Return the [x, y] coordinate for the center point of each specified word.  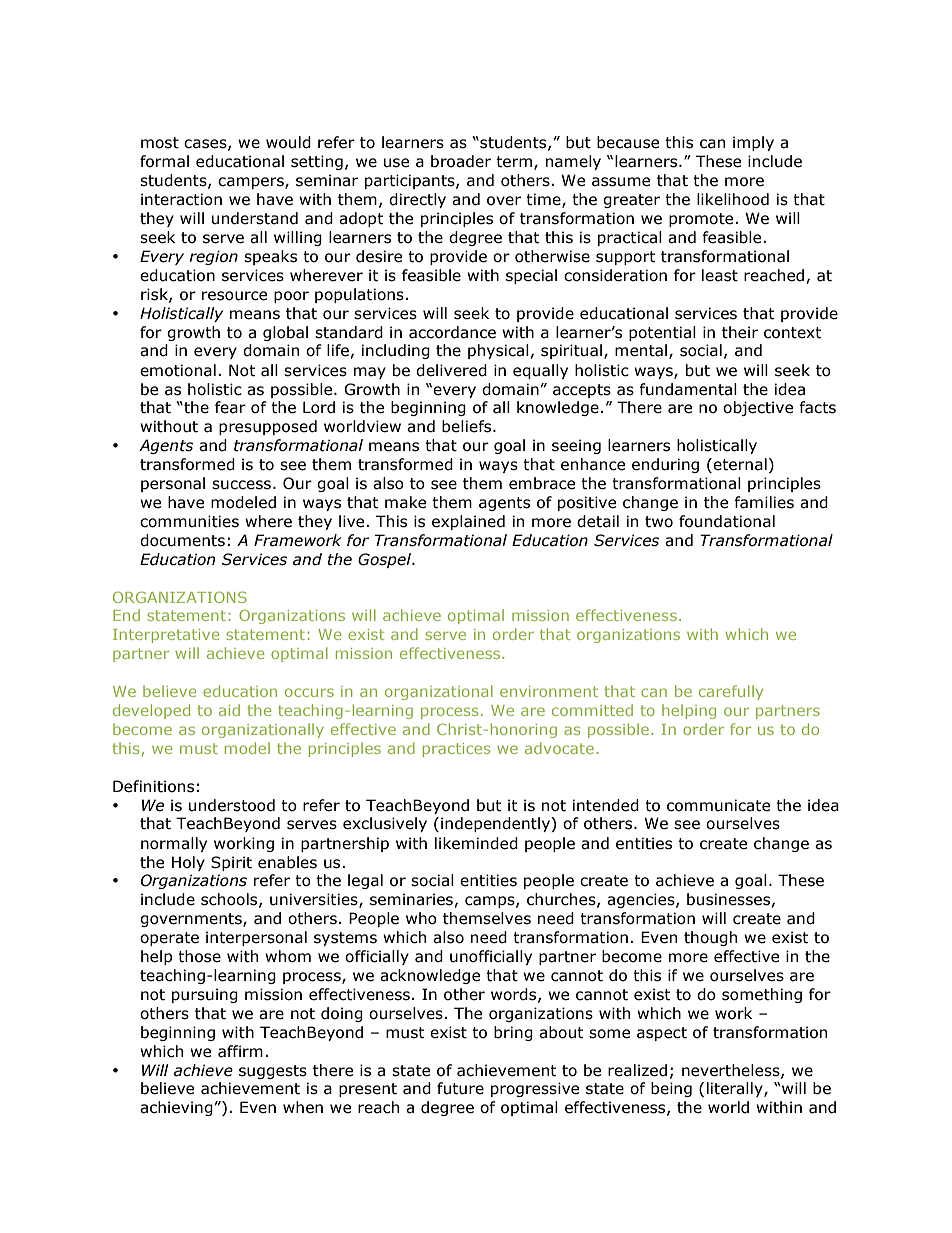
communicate [718, 805]
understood [232, 805]
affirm [240, 1051]
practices [456, 750]
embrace [542, 483]
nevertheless [732, 1071]
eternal [740, 464]
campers [252, 183]
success [241, 485]
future [460, 1088]
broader [461, 161]
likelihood [733, 199]
